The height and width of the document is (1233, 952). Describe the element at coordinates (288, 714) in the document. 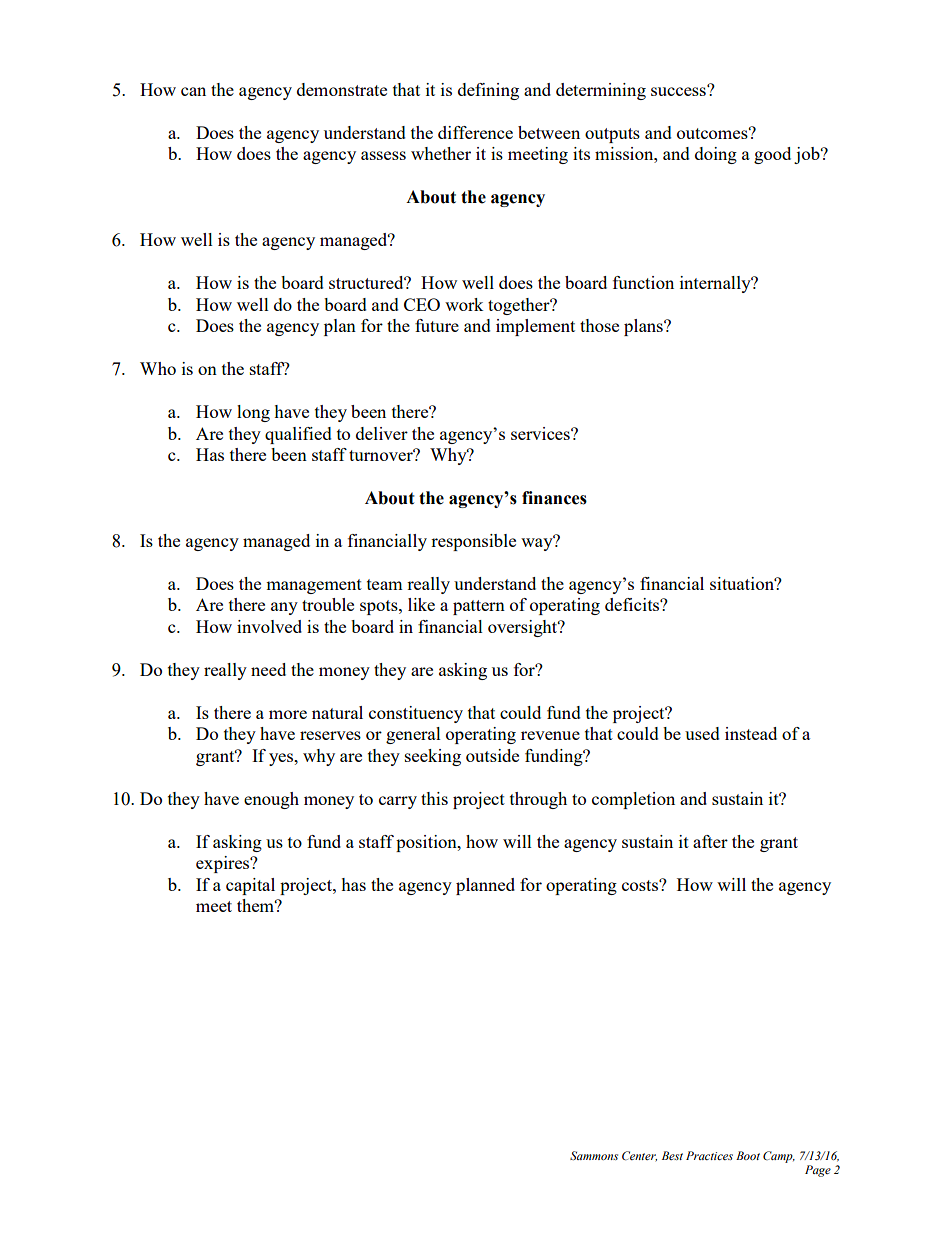

I see `more` at that location.
